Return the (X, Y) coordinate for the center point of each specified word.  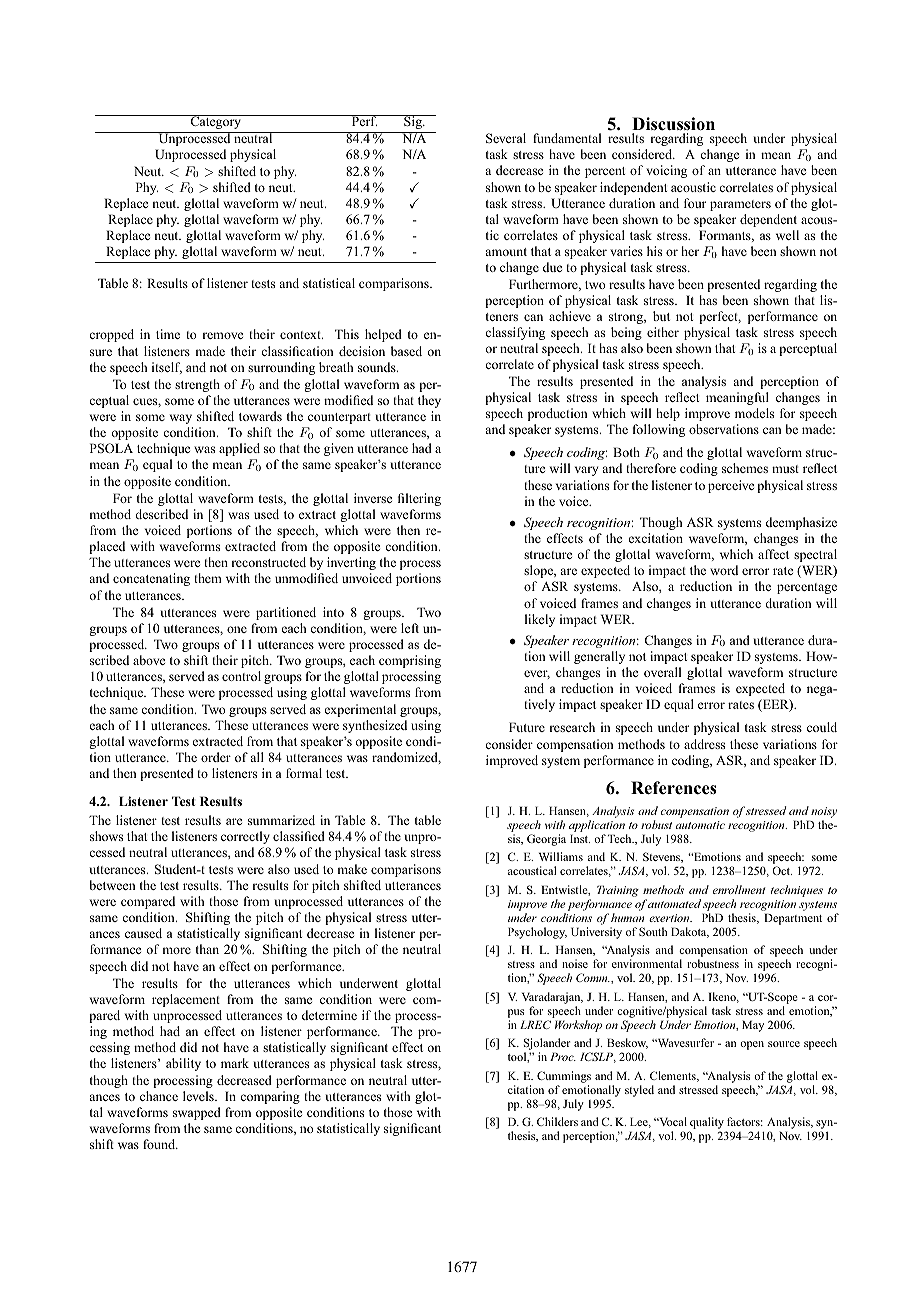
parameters (740, 205)
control (241, 676)
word (724, 570)
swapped (197, 1113)
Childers (557, 1121)
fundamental (567, 138)
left (410, 628)
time (168, 334)
